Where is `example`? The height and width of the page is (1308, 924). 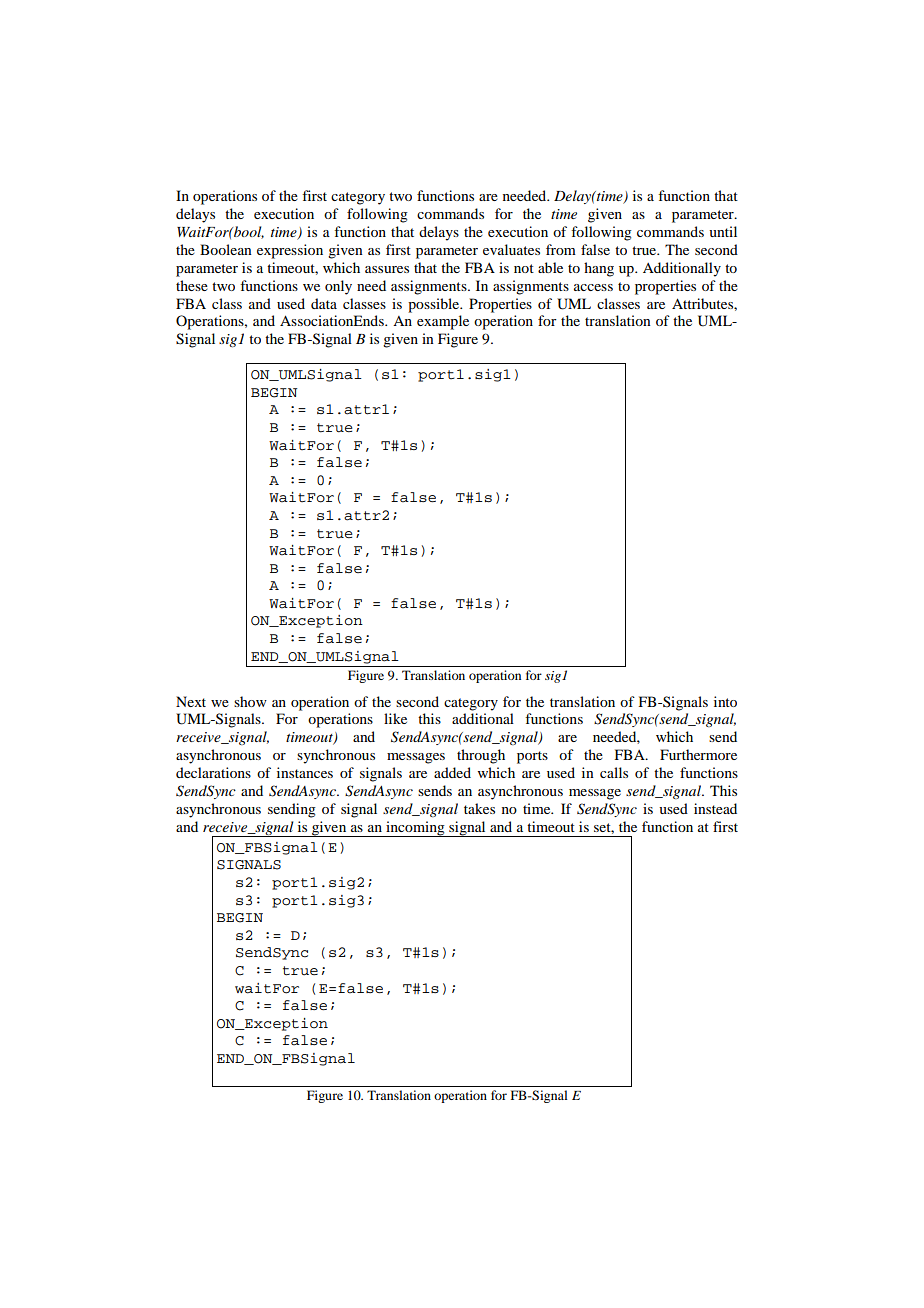 example is located at coordinates (443, 322).
